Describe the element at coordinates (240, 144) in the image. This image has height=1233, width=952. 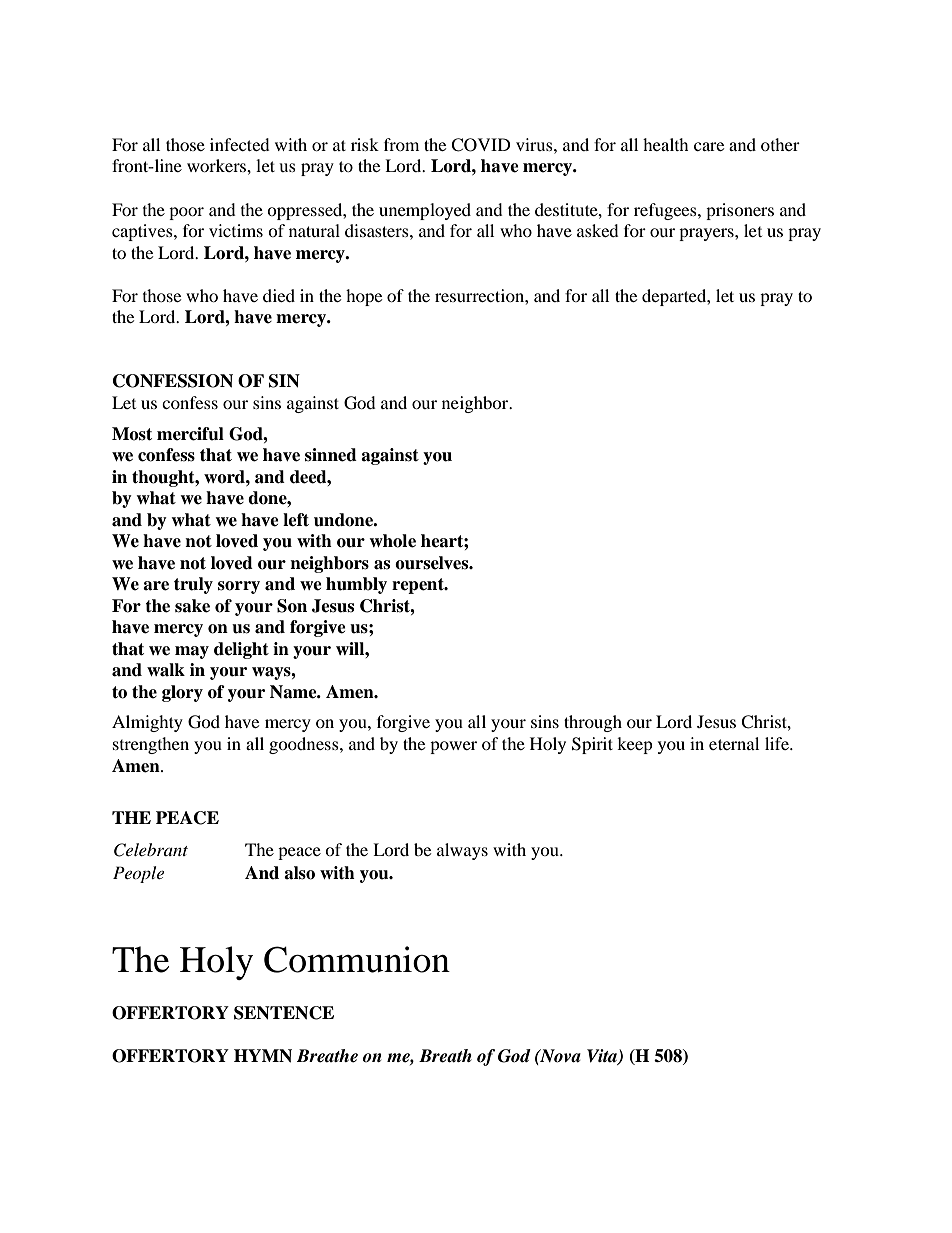
I see `infected` at that location.
